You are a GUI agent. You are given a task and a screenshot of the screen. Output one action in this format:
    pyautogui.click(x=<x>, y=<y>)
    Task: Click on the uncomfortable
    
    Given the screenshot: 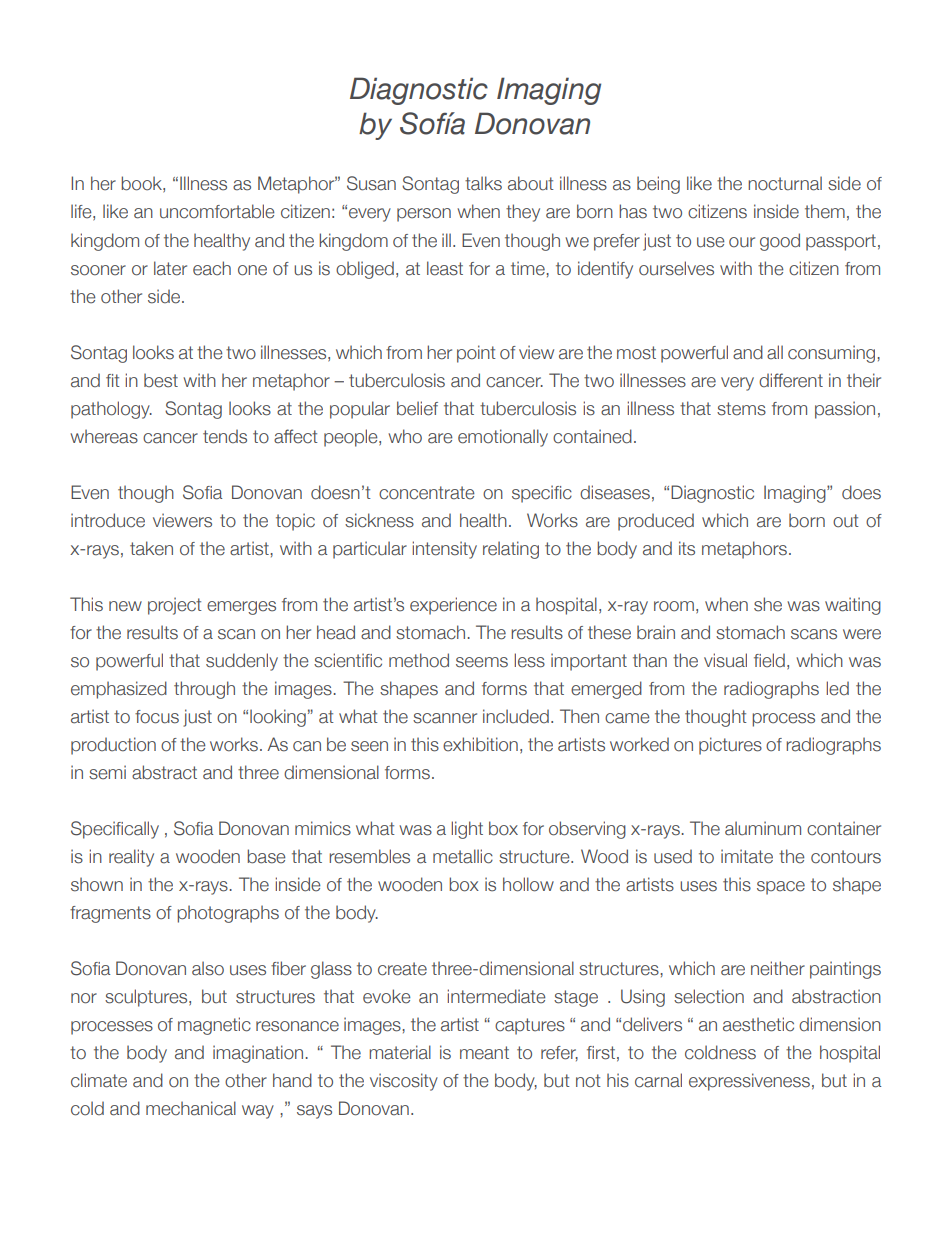 What is the action you would take?
    pyautogui.click(x=217, y=211)
